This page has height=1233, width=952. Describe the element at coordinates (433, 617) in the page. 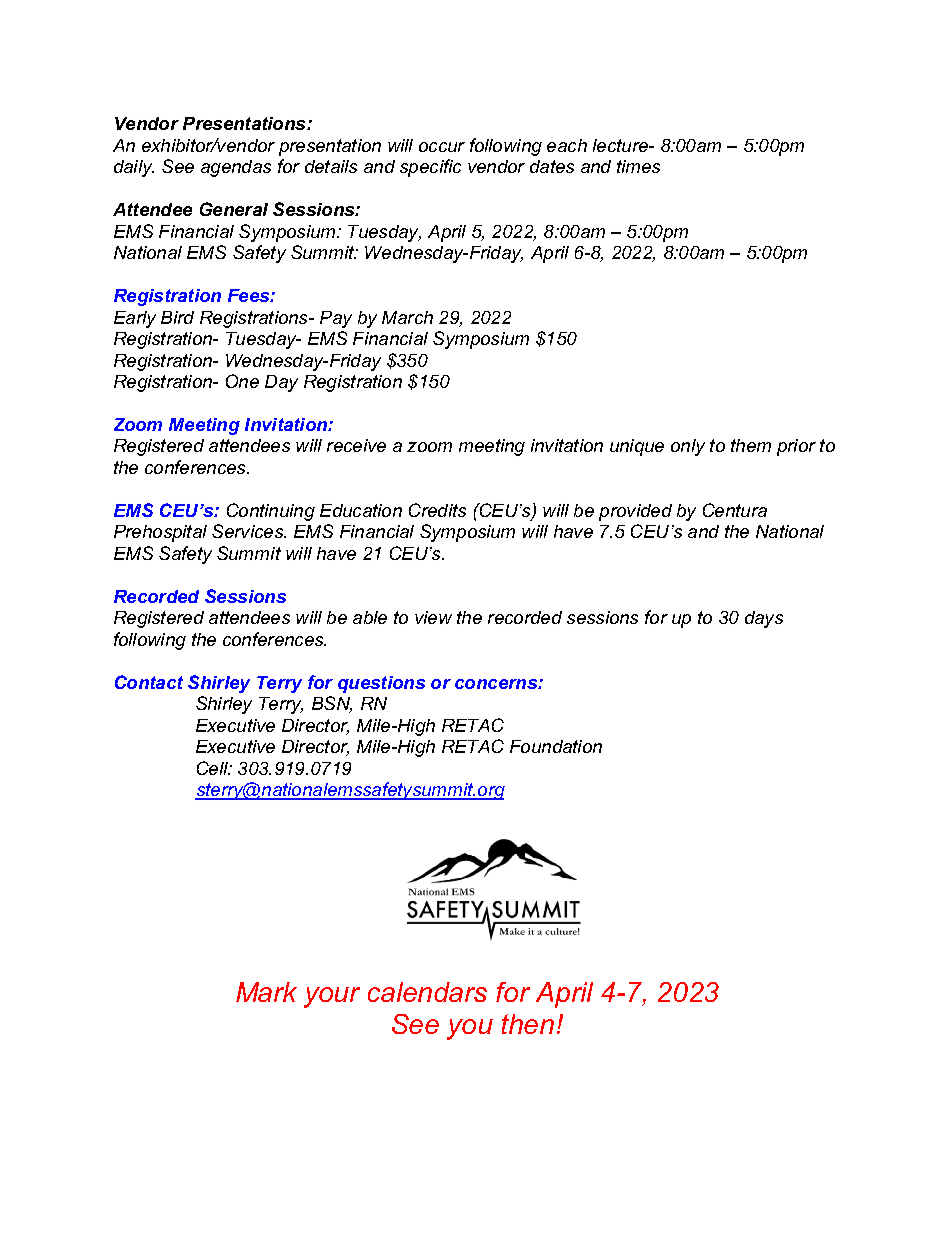

I see `view` at that location.
